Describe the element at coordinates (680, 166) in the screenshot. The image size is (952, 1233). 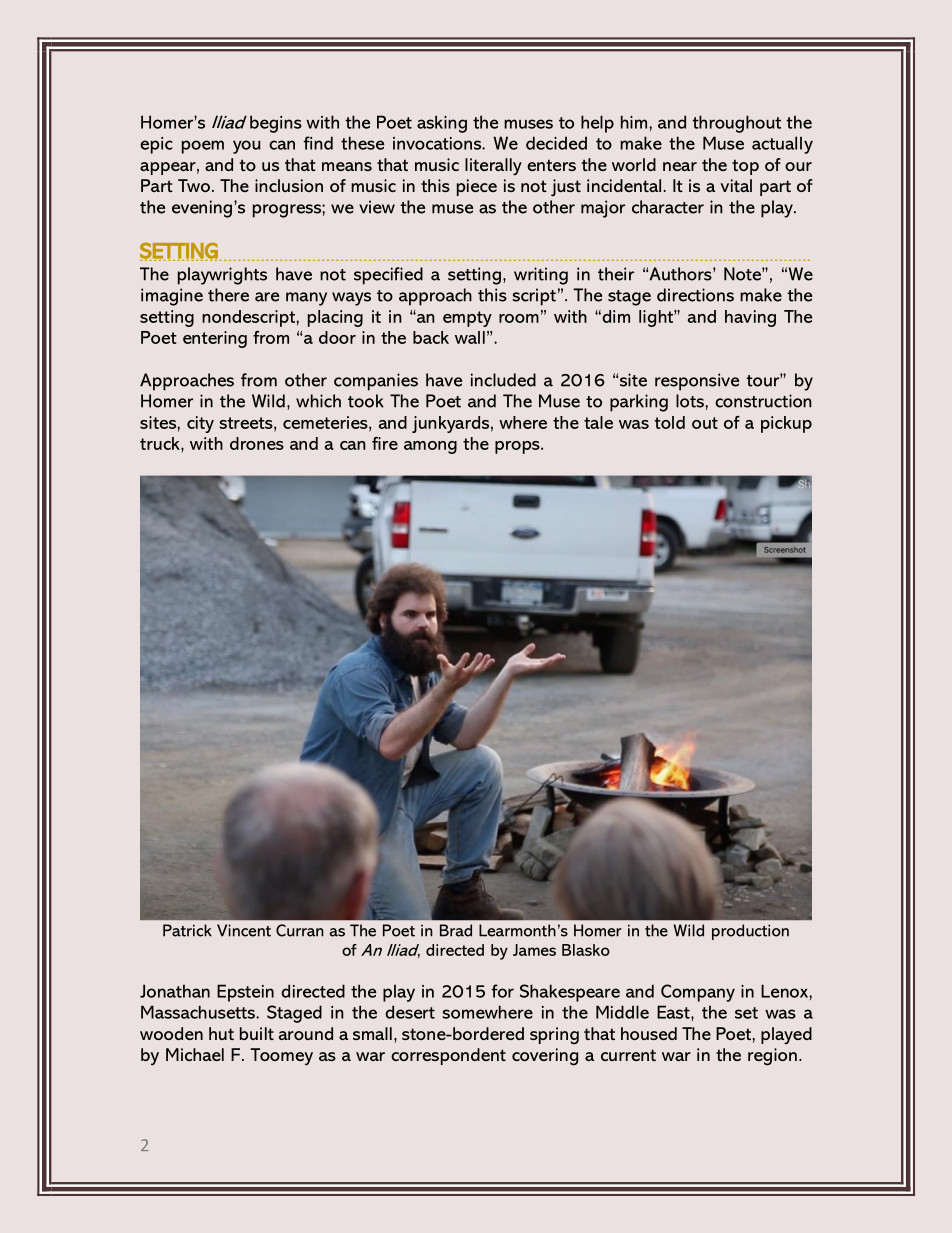
I see `near` at that location.
